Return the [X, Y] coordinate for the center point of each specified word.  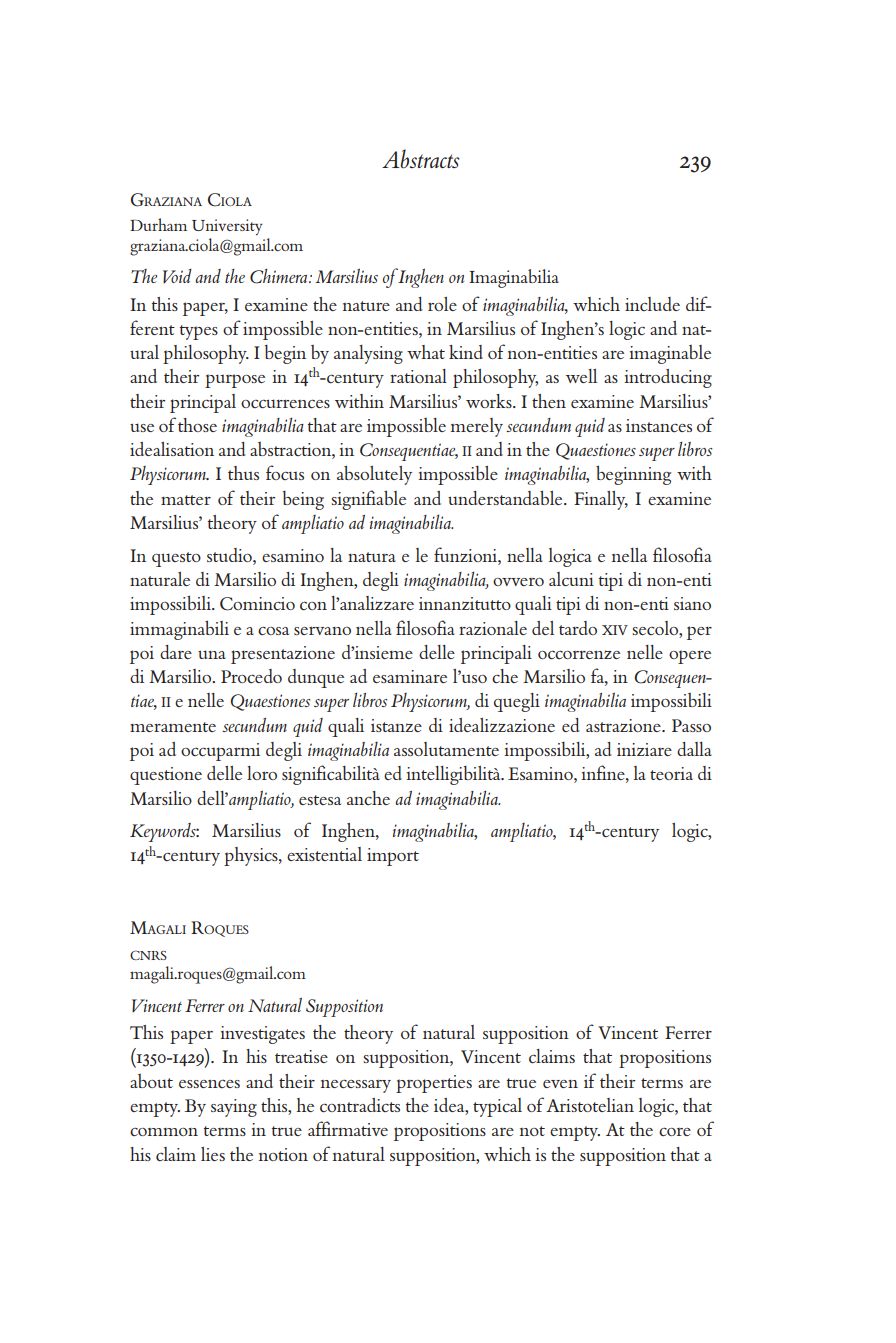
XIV [615, 630]
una [212, 654]
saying [234, 1108]
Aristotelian [590, 1105]
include [652, 304]
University [227, 227]
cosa [273, 630]
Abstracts [421, 159]
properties [434, 1084]
